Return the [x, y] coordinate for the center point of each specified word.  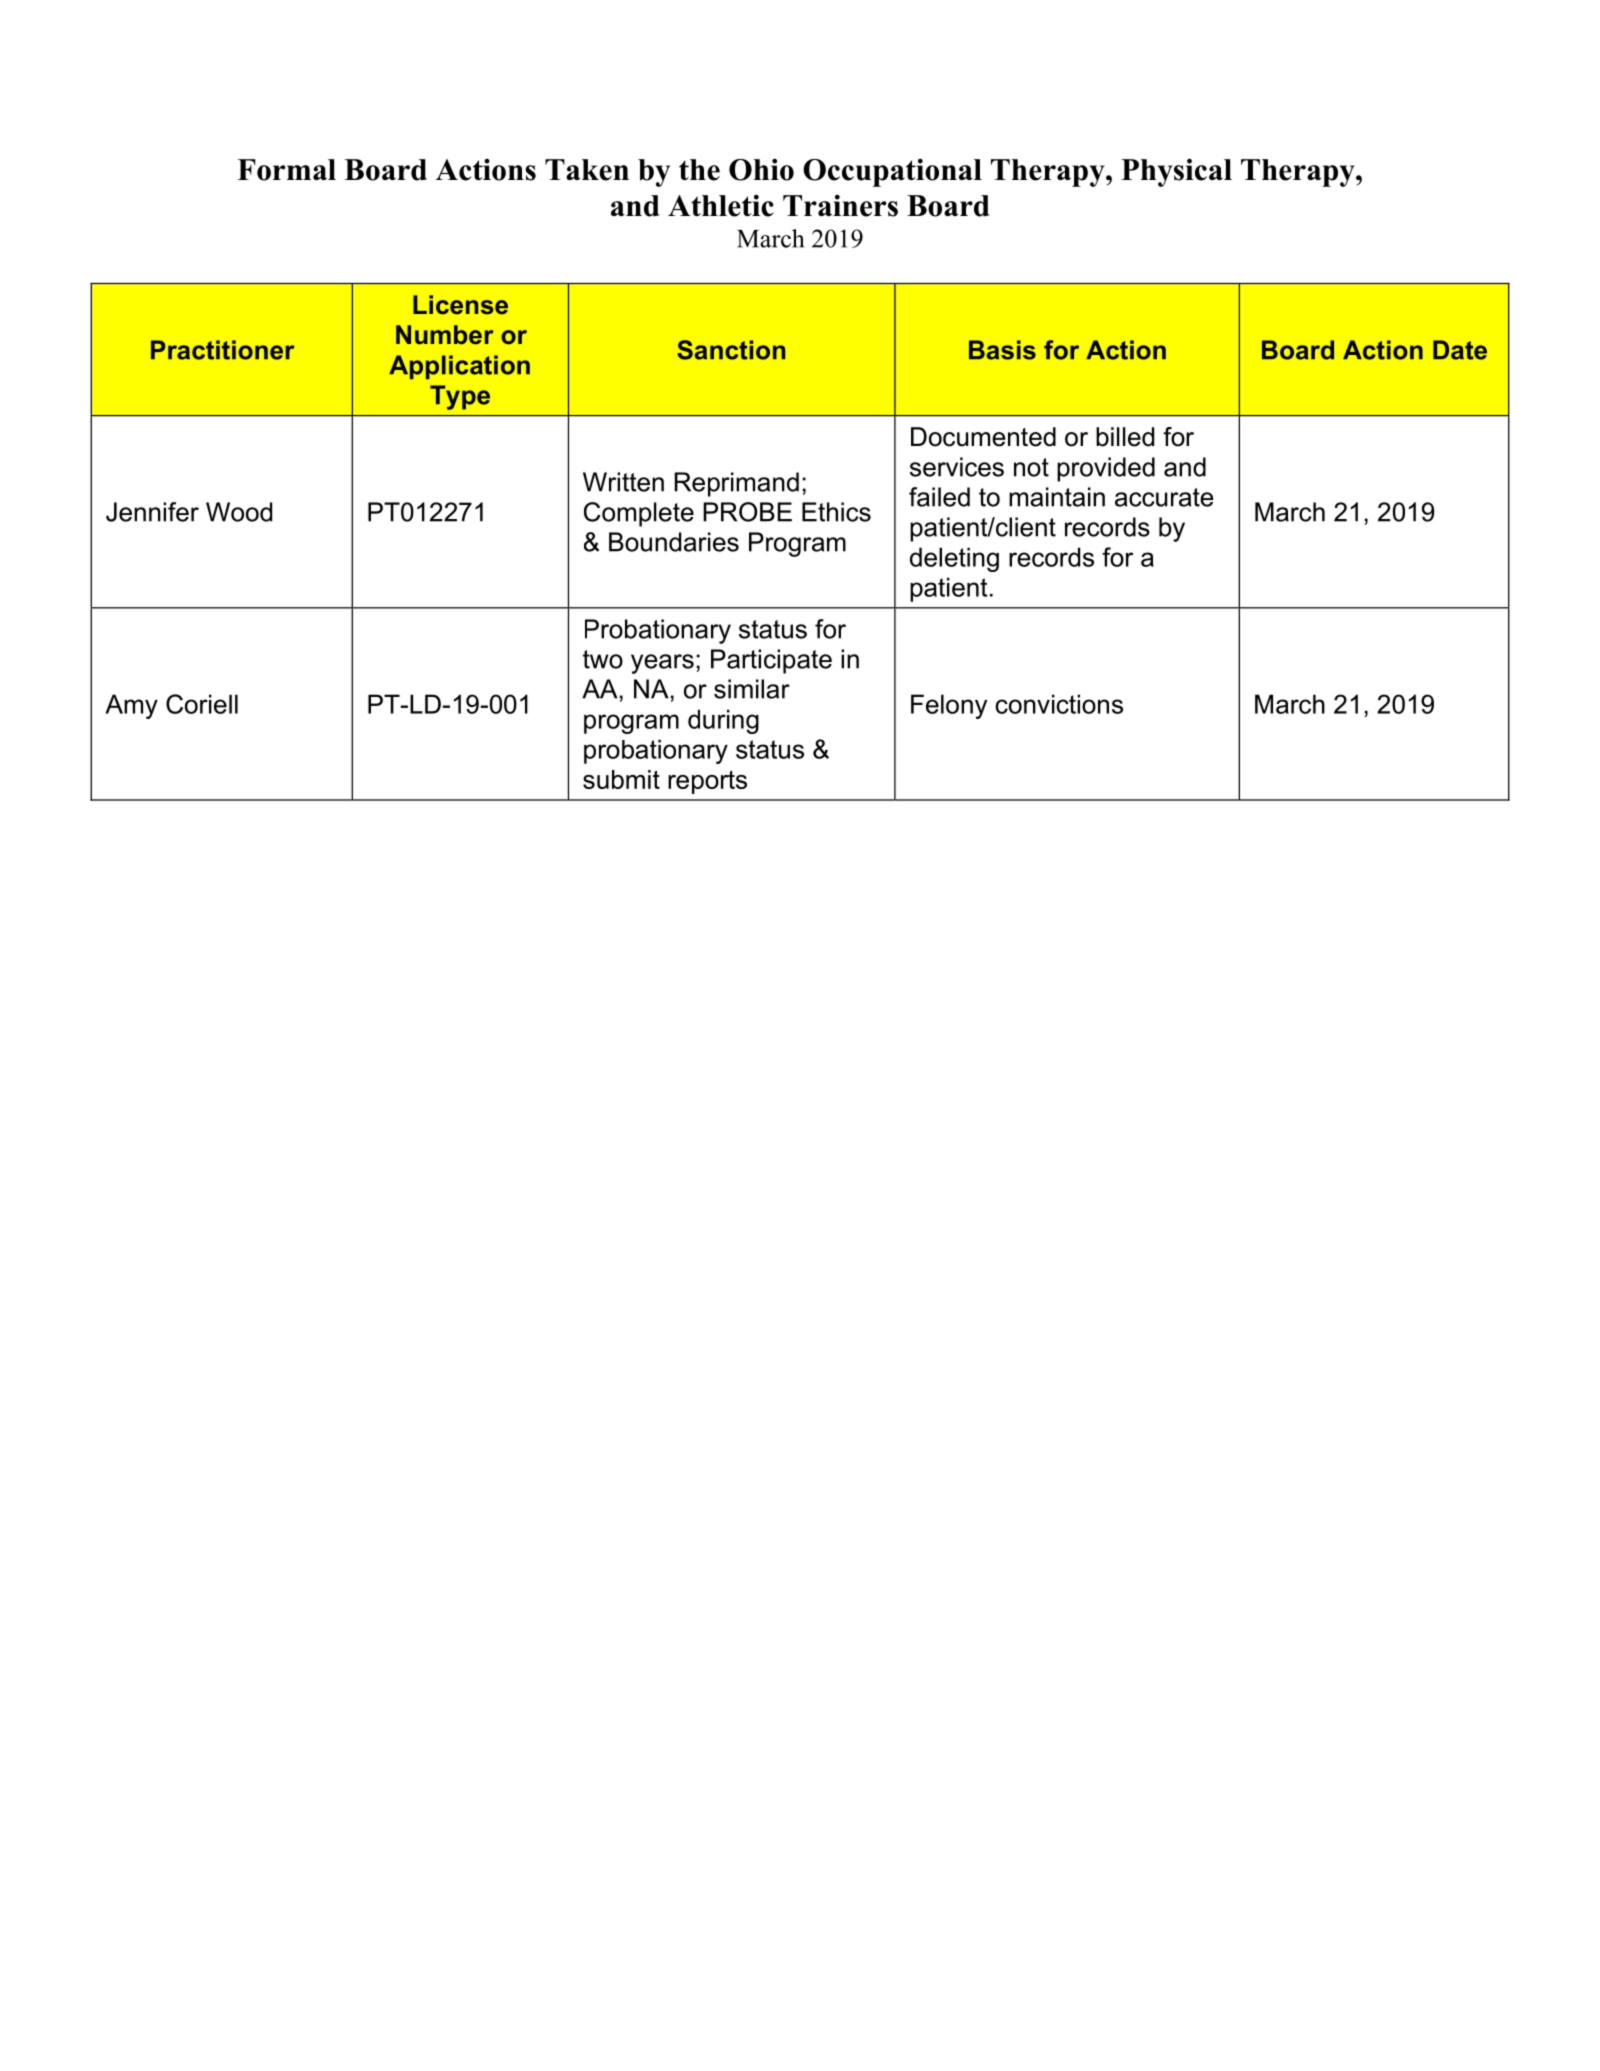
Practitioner [223, 350]
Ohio [761, 169]
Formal [287, 170]
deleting [954, 559]
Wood [239, 512]
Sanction [731, 350]
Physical [1176, 172]
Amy [131, 706]
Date [1460, 350]
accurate [1164, 497]
